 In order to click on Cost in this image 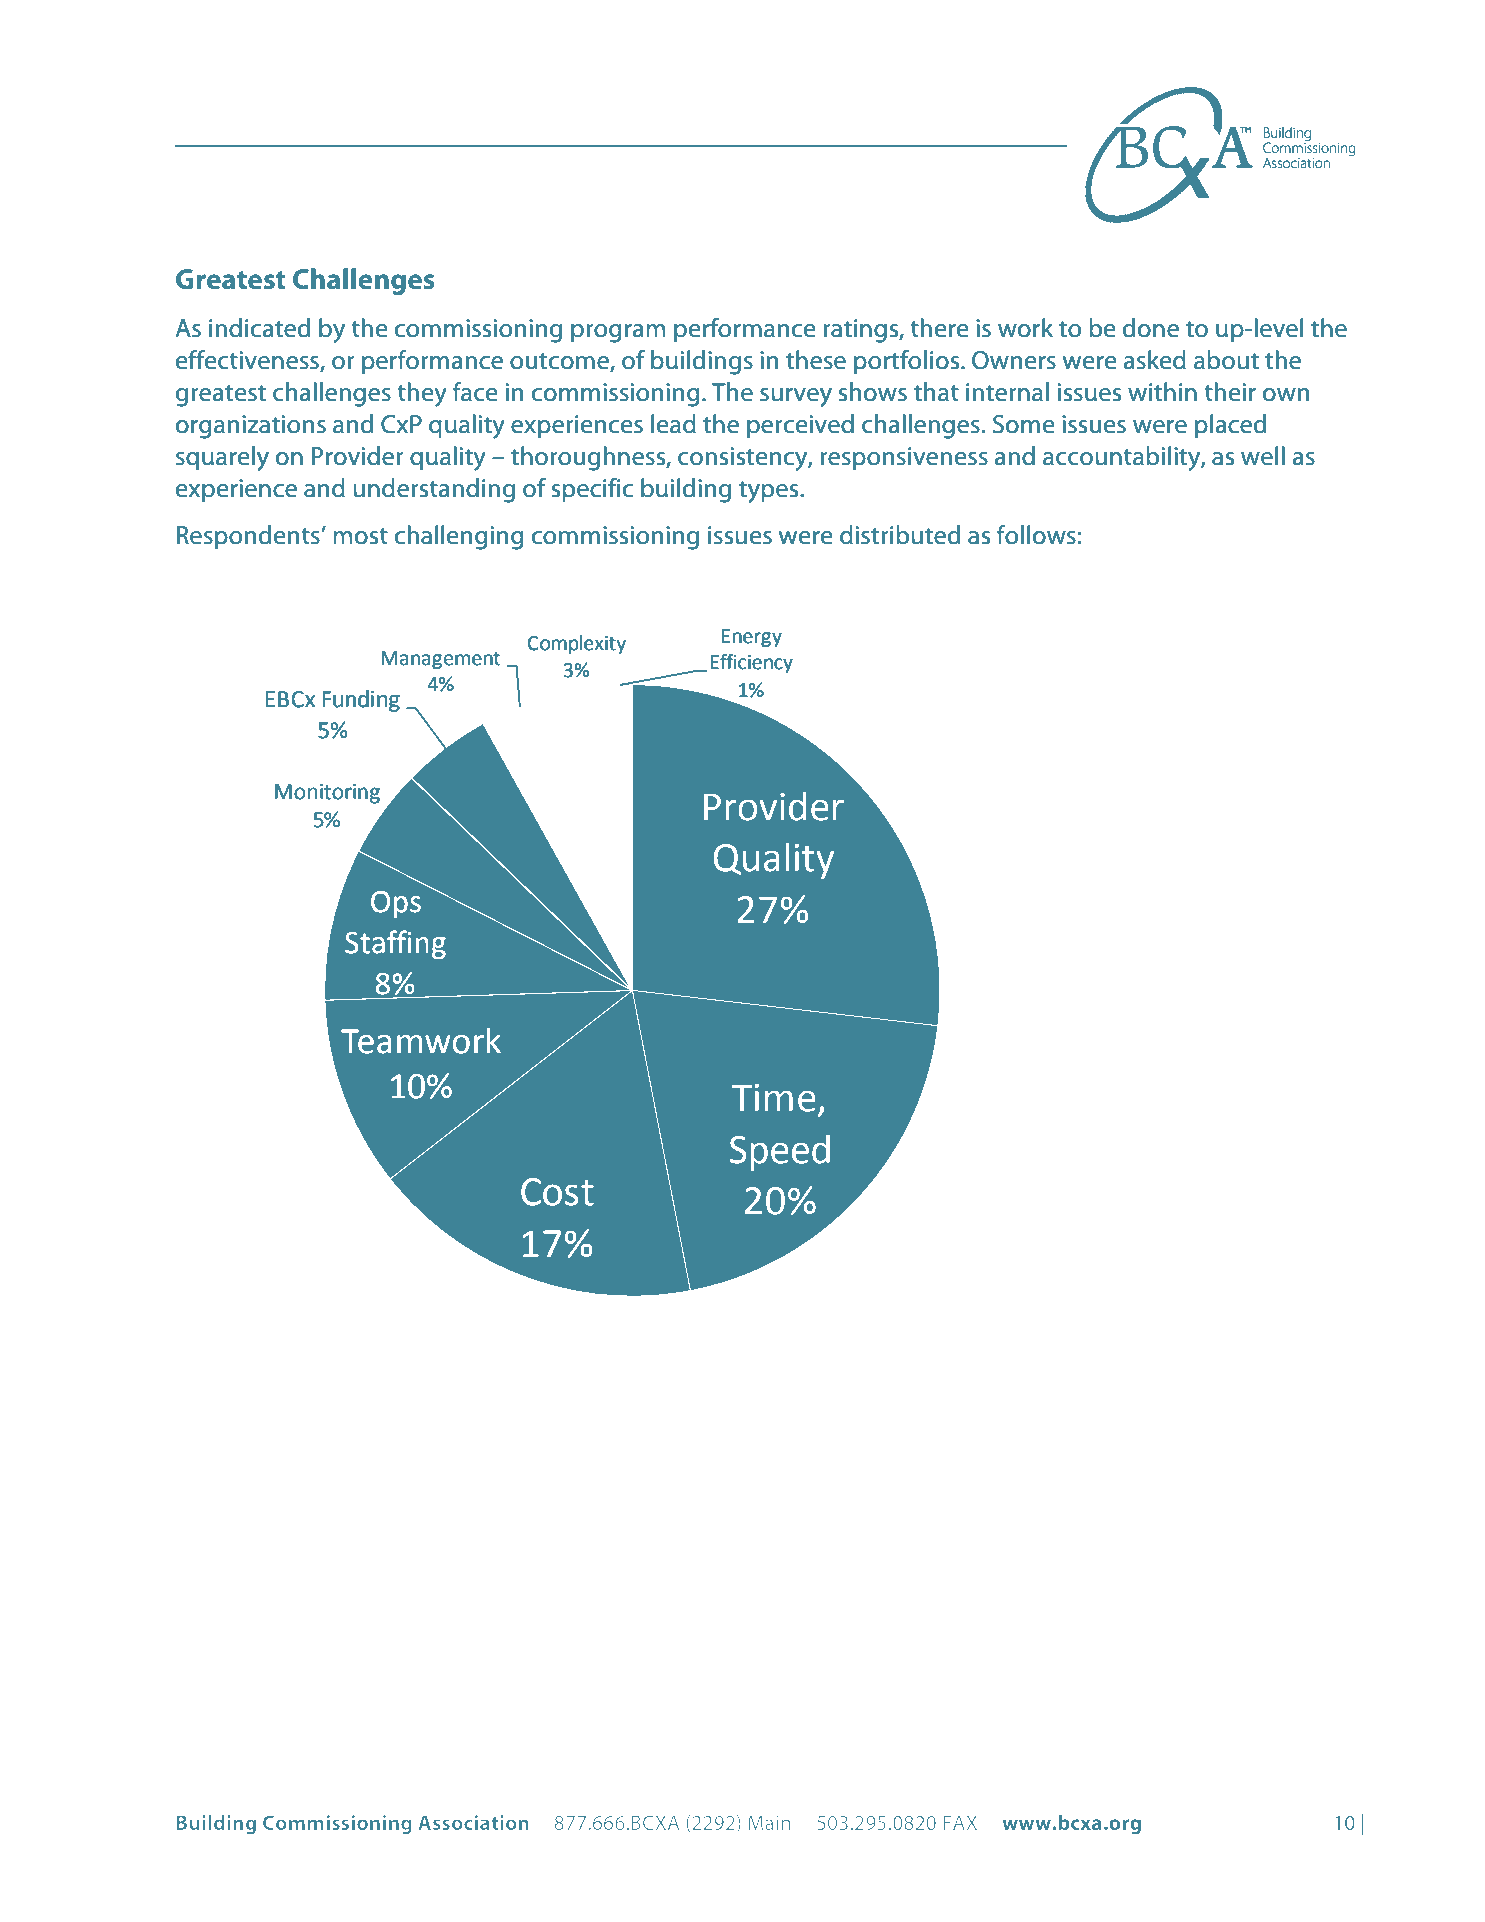, I will do `click(557, 1192)`.
